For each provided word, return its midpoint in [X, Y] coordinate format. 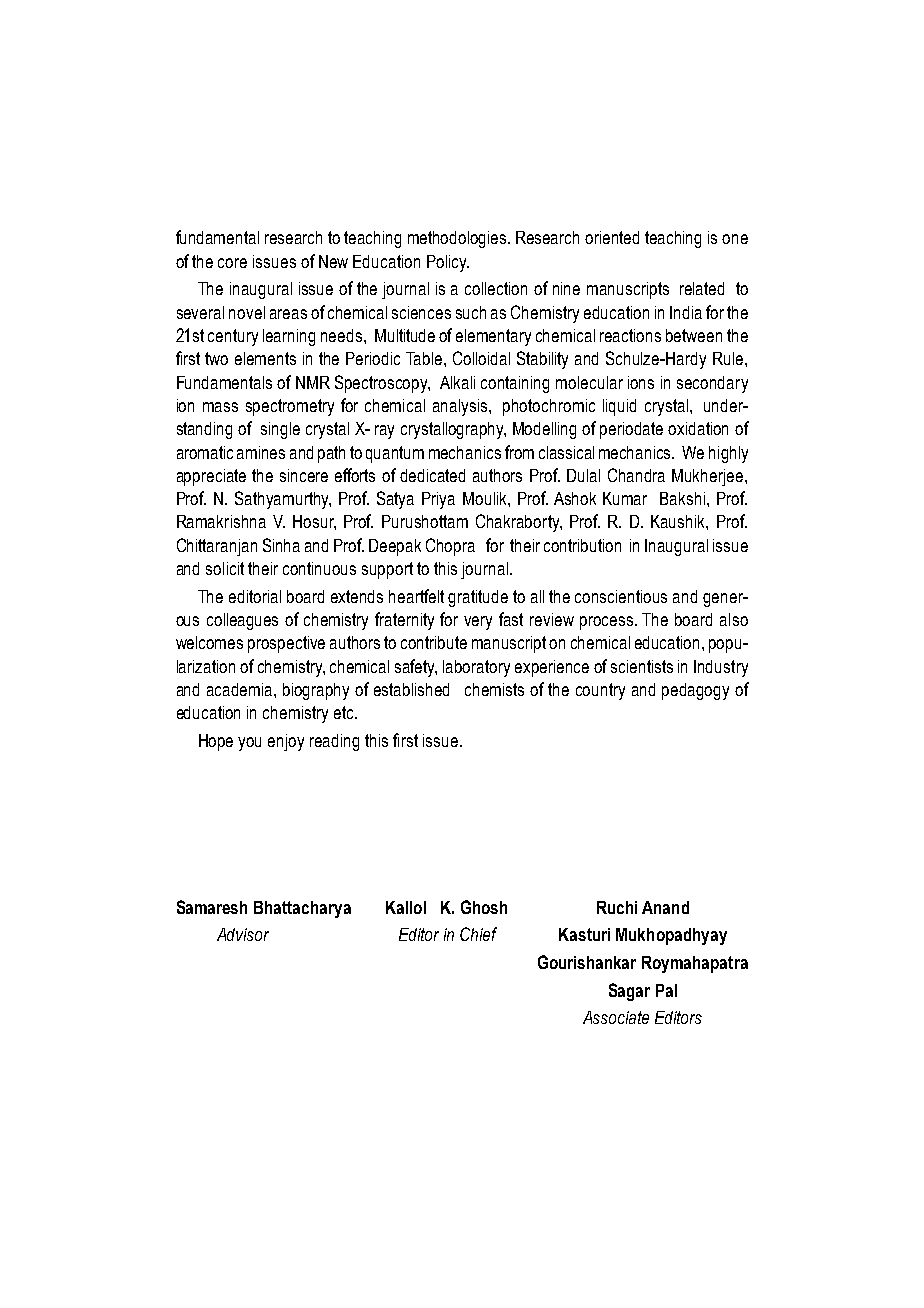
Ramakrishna [221, 521]
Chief [478, 934]
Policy [448, 263]
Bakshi [684, 498]
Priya [438, 500]
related [702, 288]
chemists [494, 689]
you [249, 744]
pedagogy [695, 691]
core [232, 263]
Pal [666, 990]
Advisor [243, 934]
